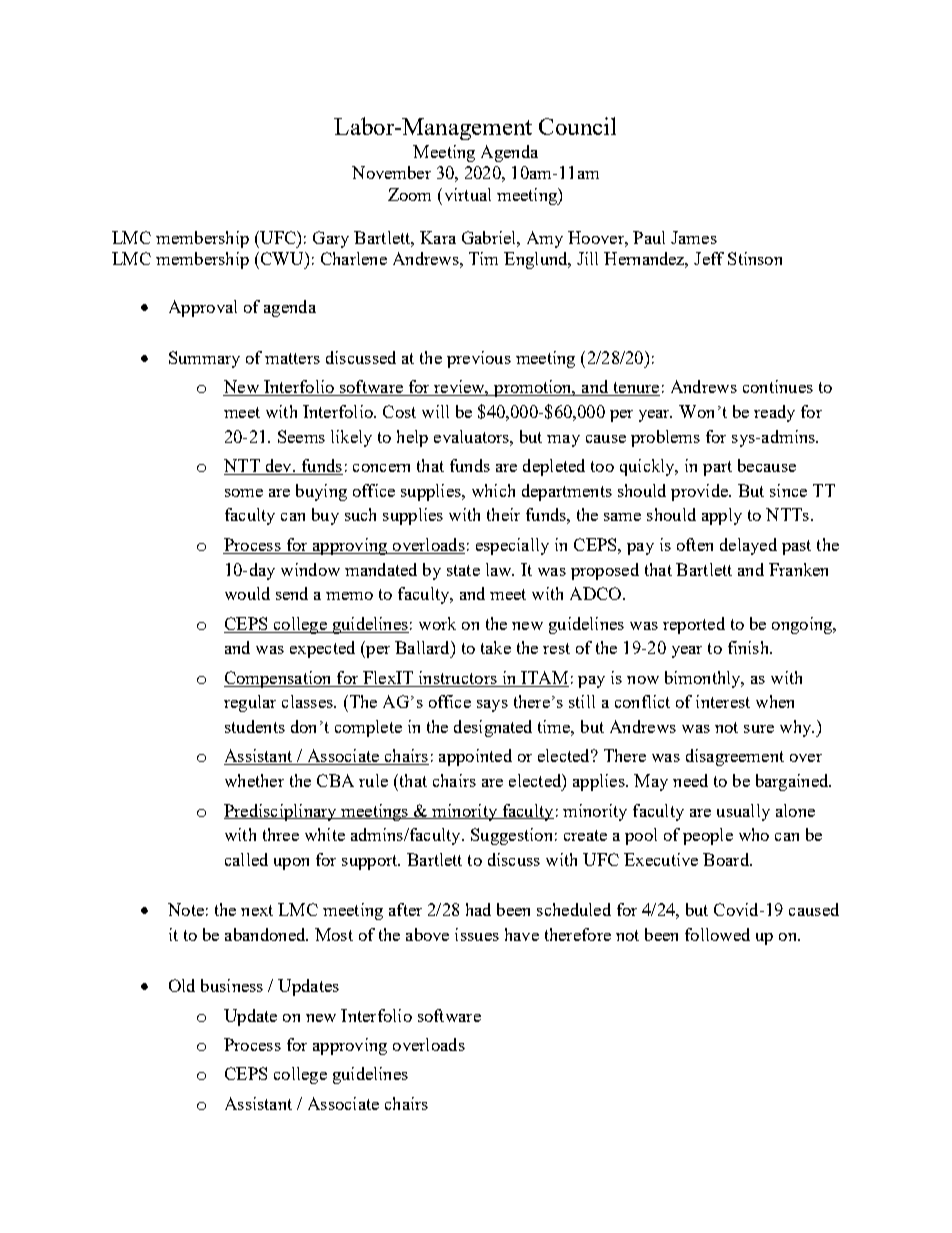  What do you see at coordinates (266, 934) in the image?
I see `abandoned` at bounding box center [266, 934].
